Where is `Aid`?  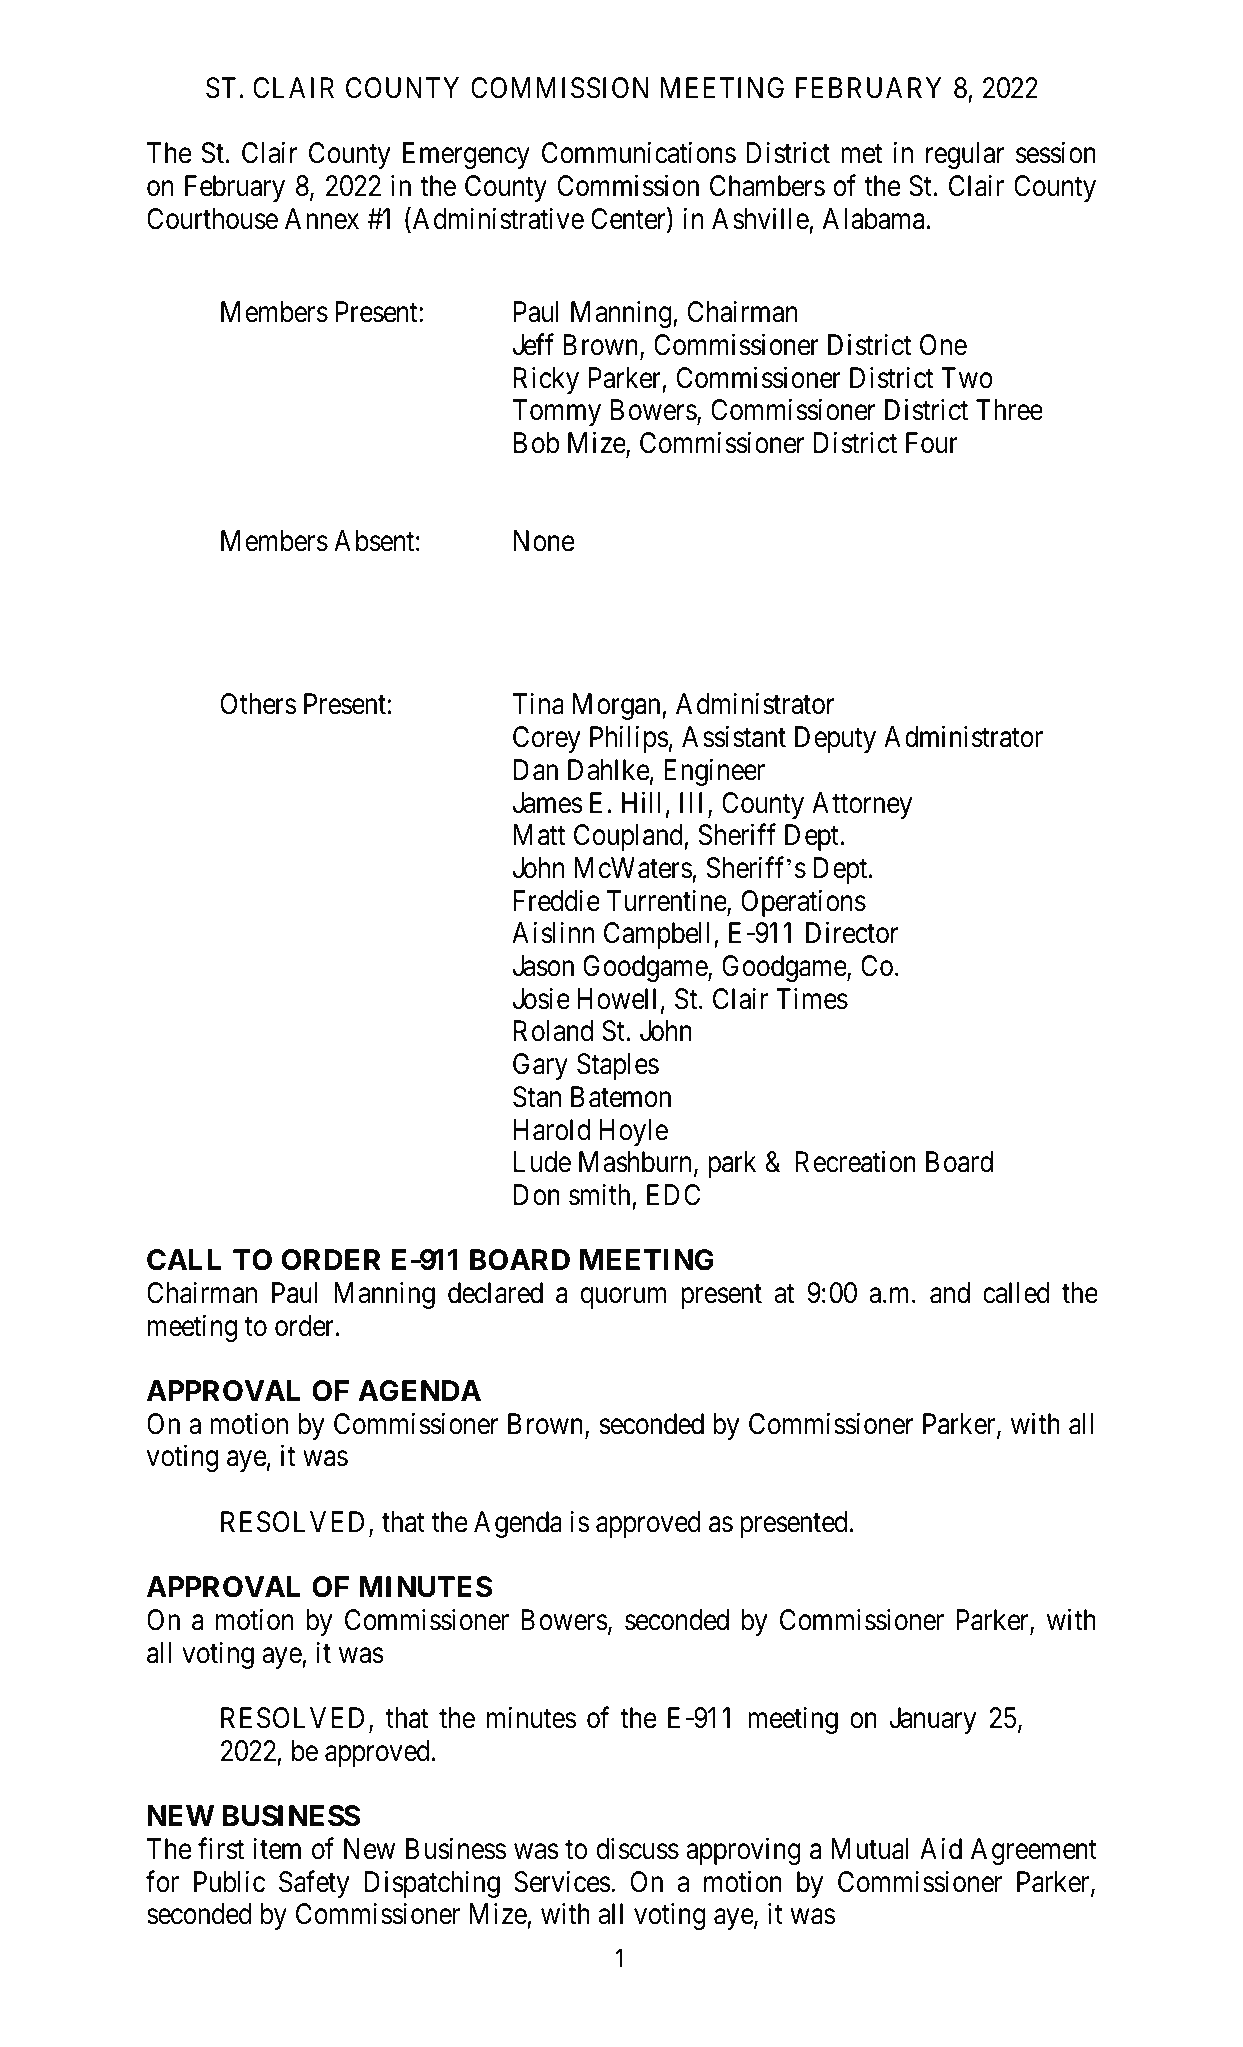 Aid is located at coordinates (941, 1848).
